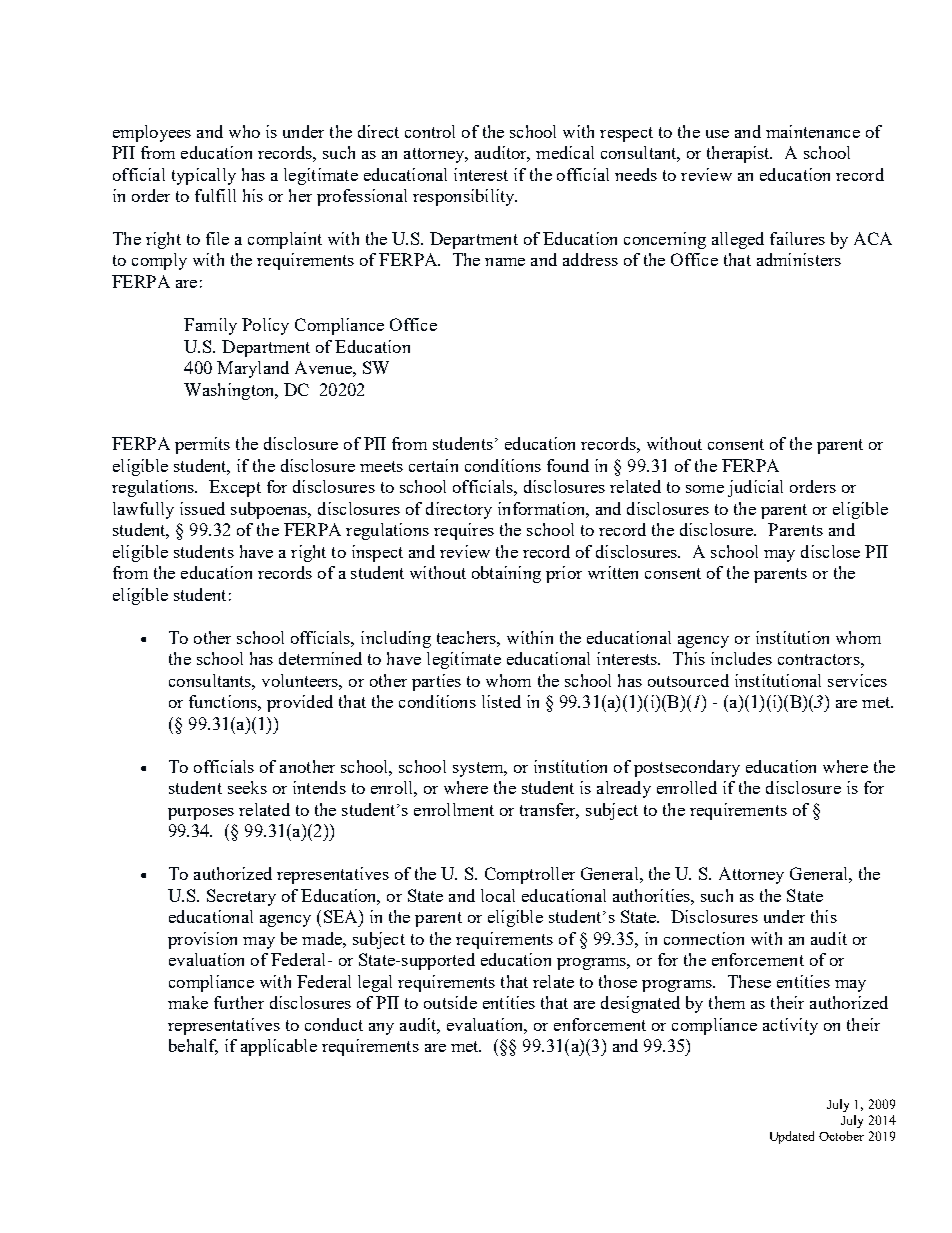  I want to click on therapist, so click(739, 154).
